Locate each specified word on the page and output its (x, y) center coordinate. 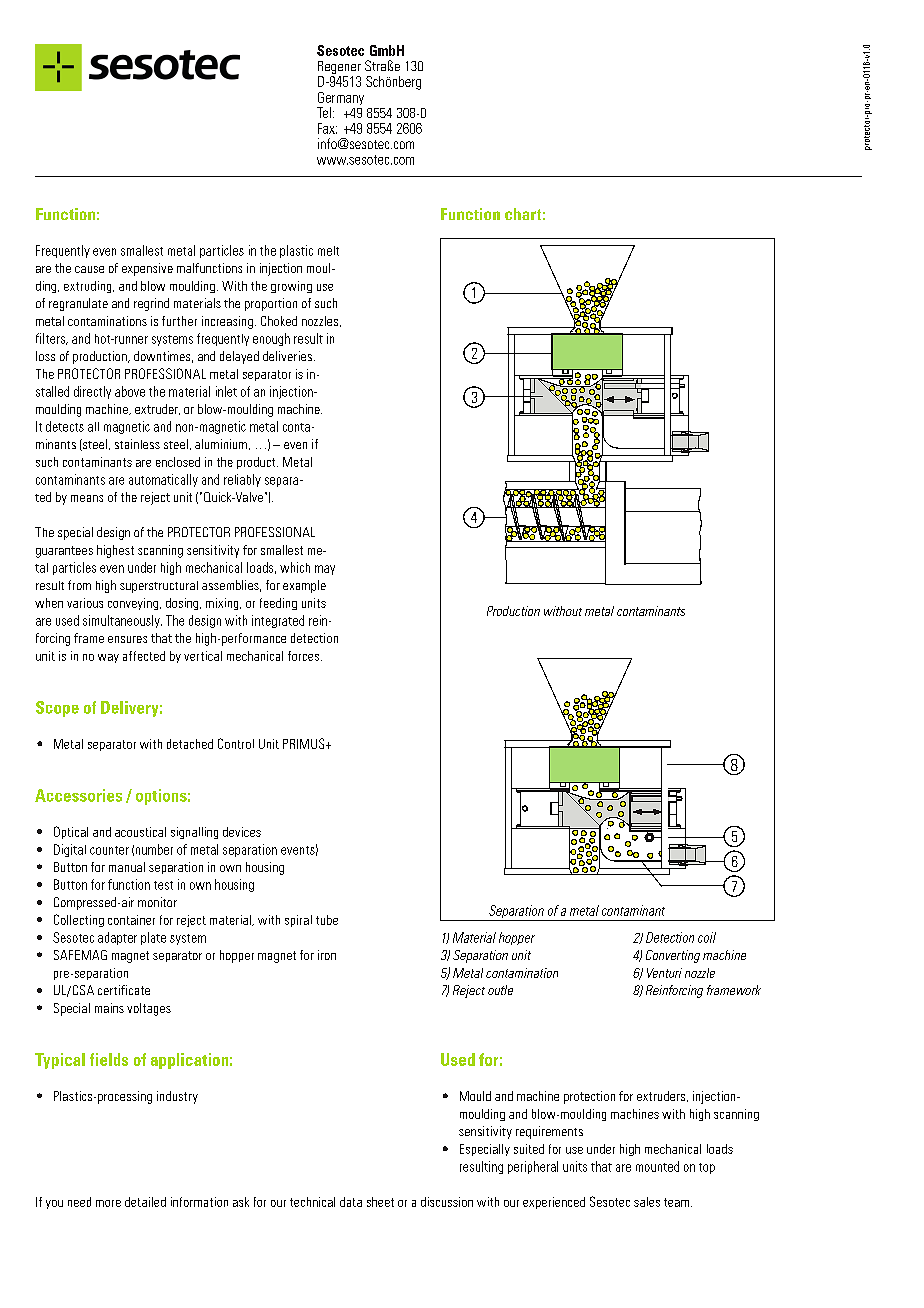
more (108, 1203)
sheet (380, 1202)
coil (707, 937)
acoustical (140, 832)
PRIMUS (305, 743)
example (304, 586)
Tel (324, 112)
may (325, 570)
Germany (340, 100)
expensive (147, 269)
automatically (163, 480)
